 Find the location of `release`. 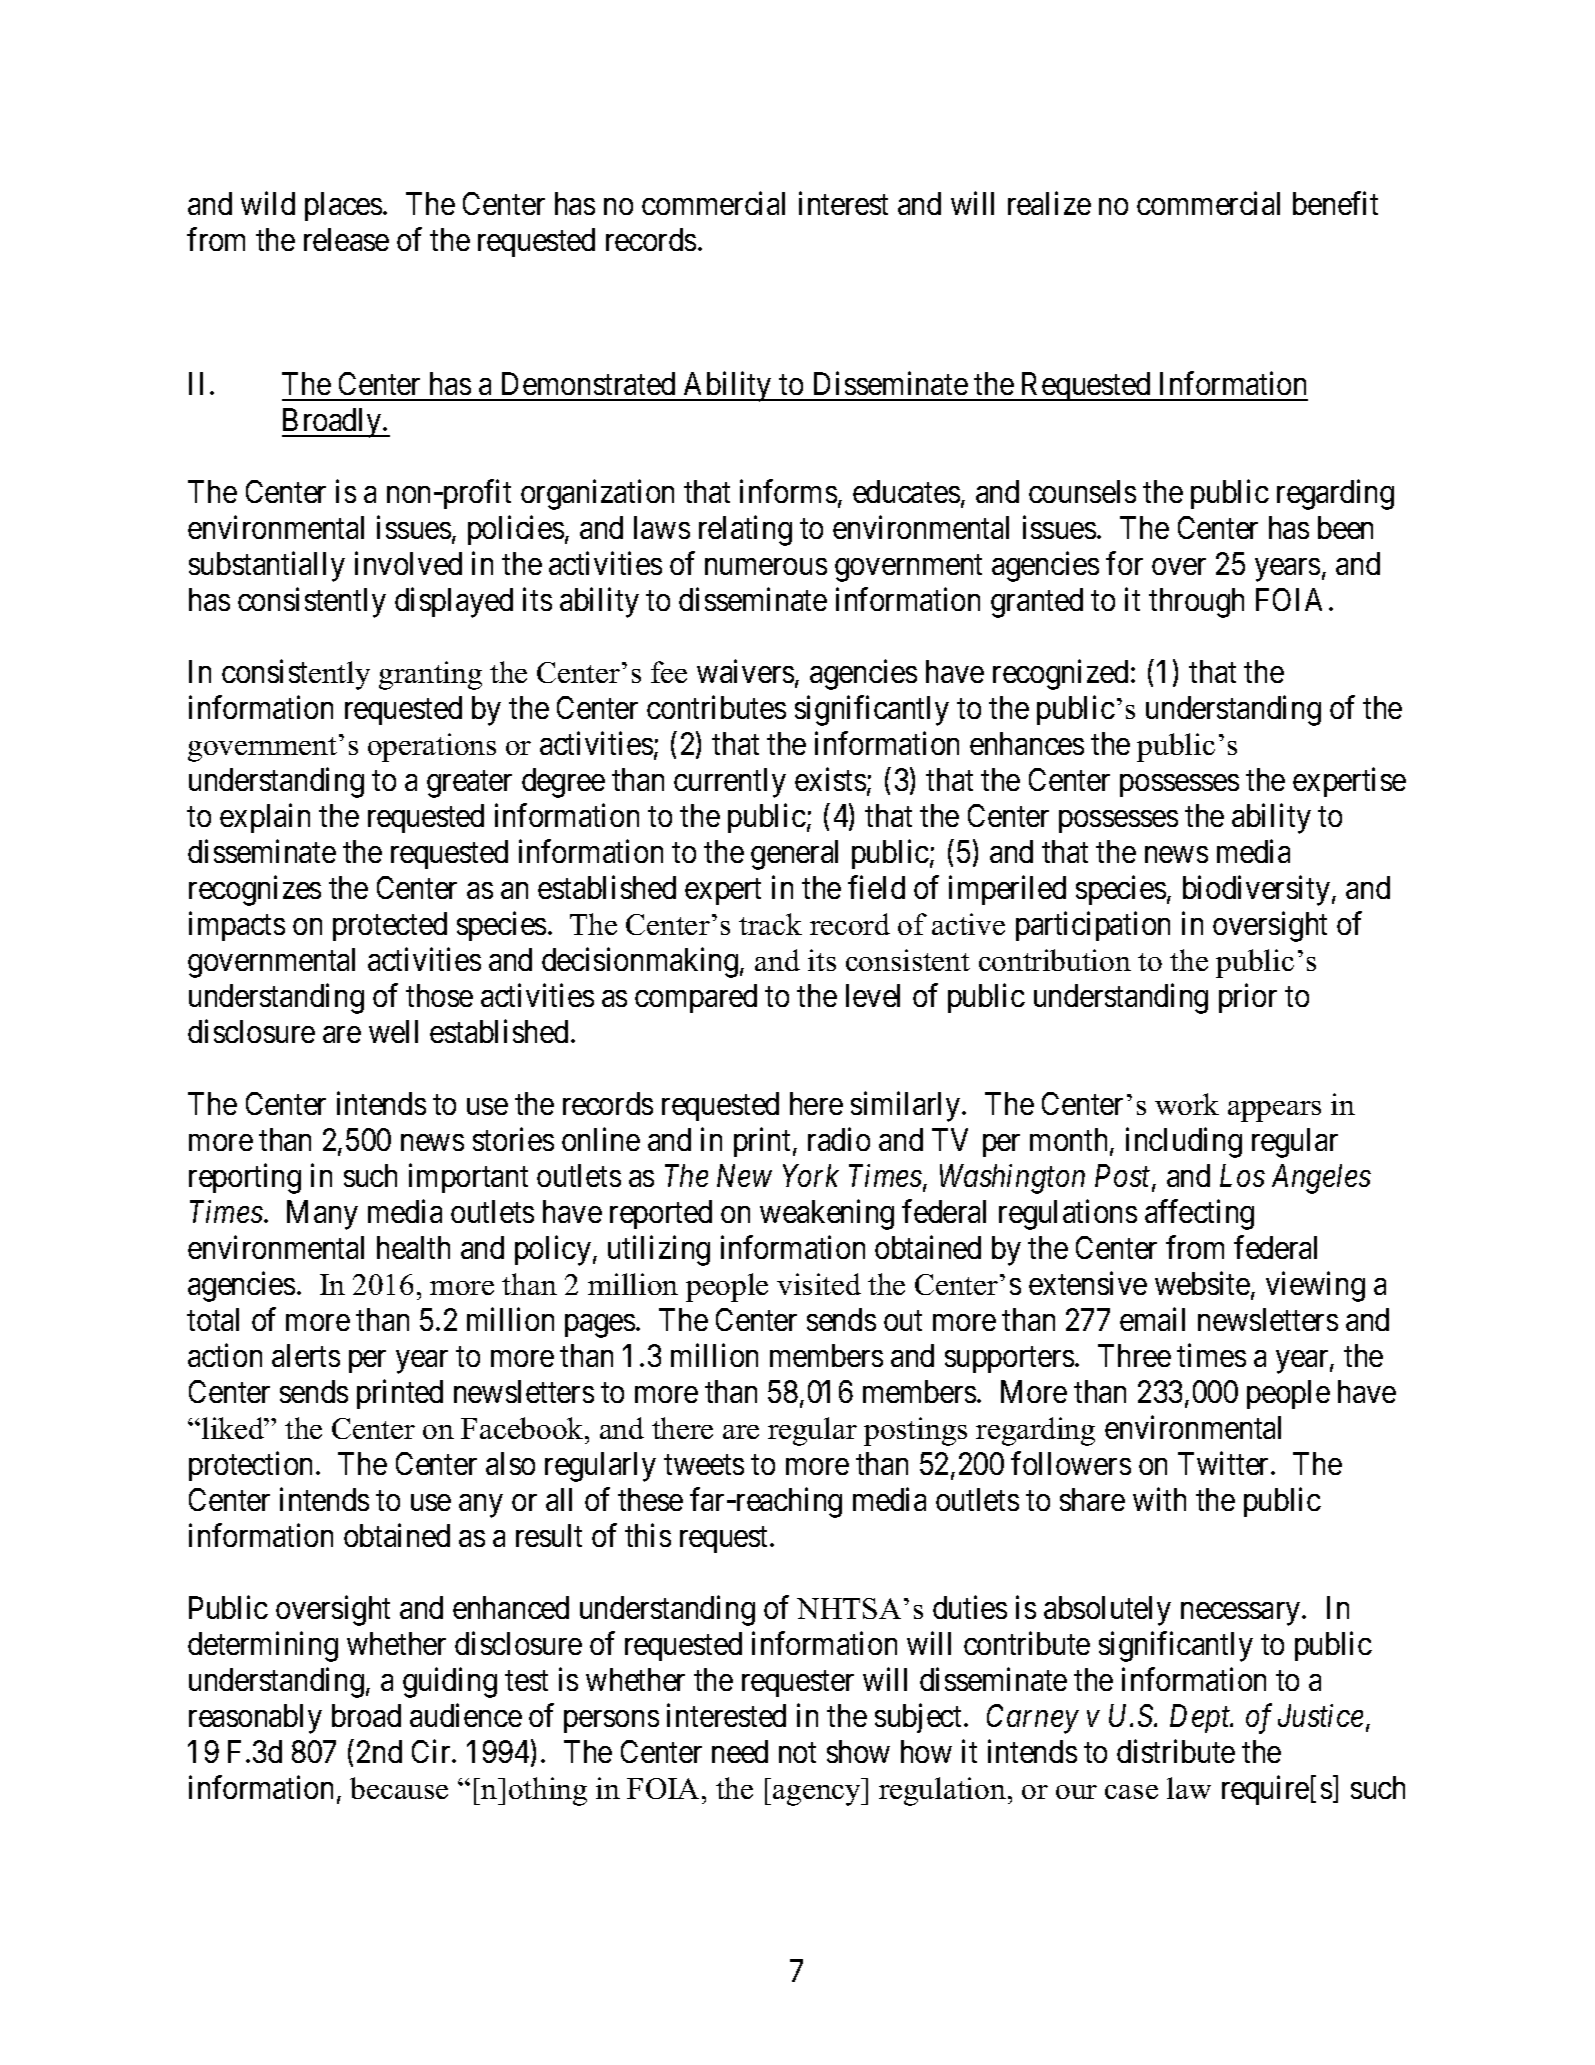

release is located at coordinates (346, 239).
